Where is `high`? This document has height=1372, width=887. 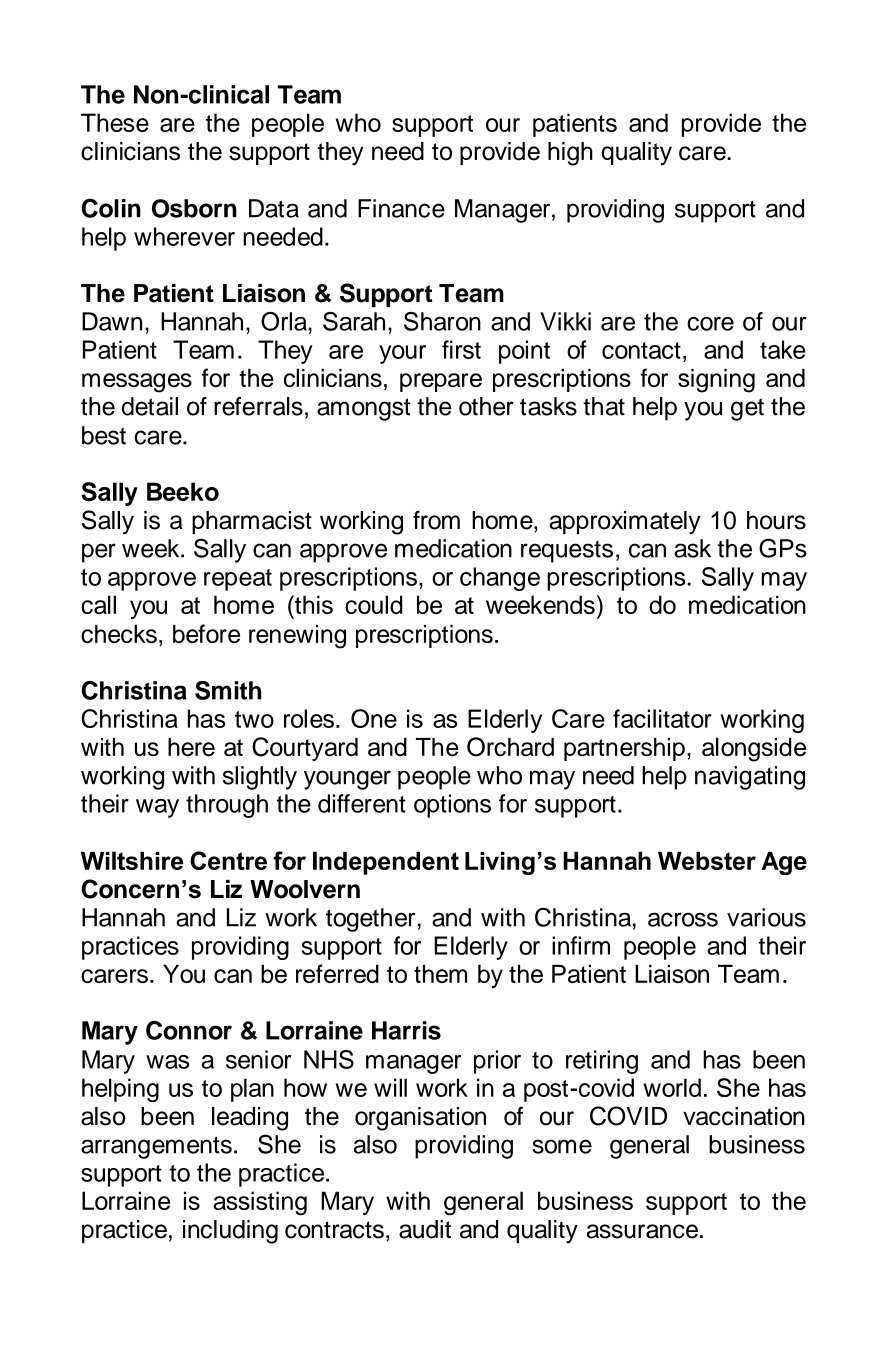
high is located at coordinates (570, 154).
